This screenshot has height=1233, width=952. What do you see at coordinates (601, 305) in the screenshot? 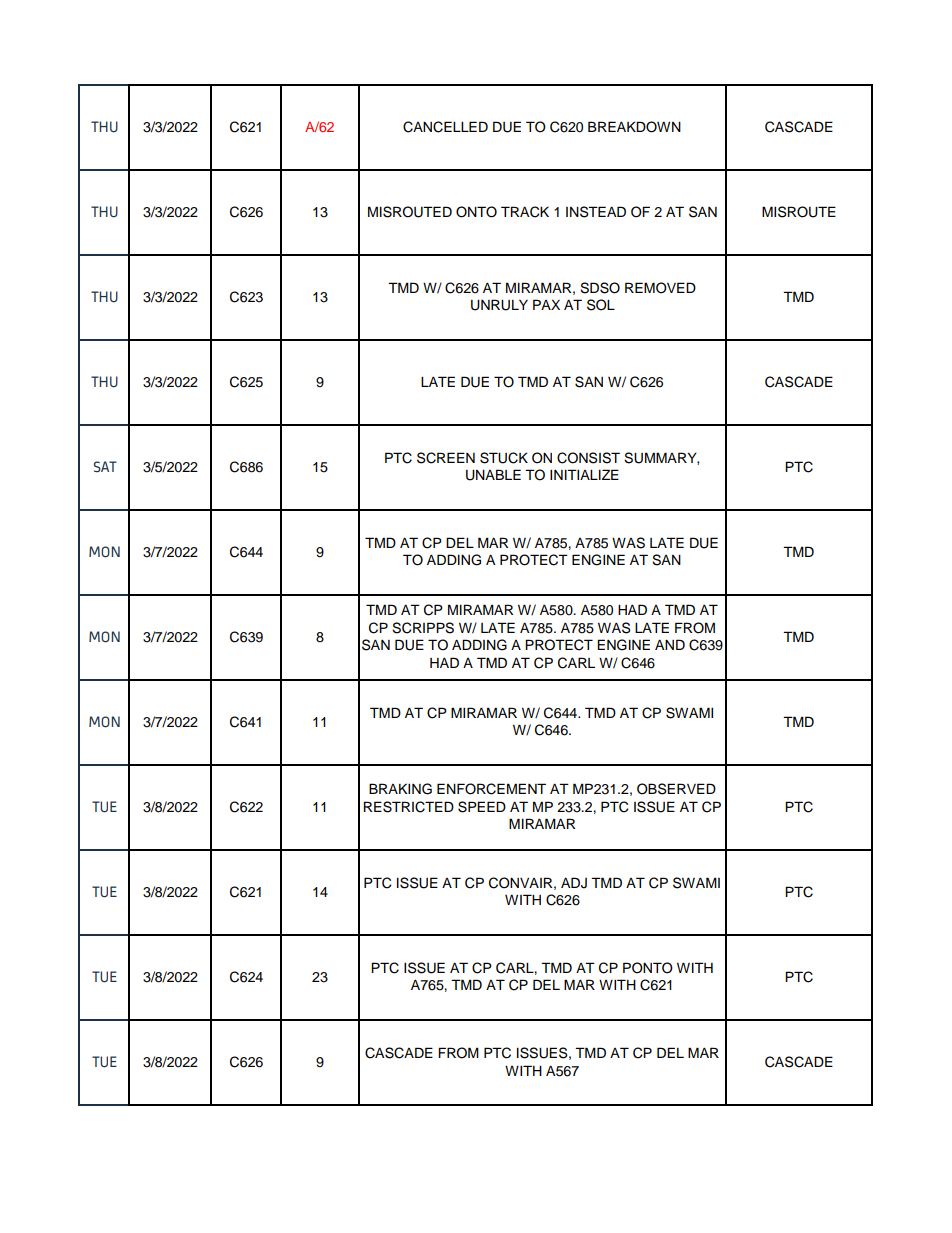
I see `SOL` at bounding box center [601, 305].
